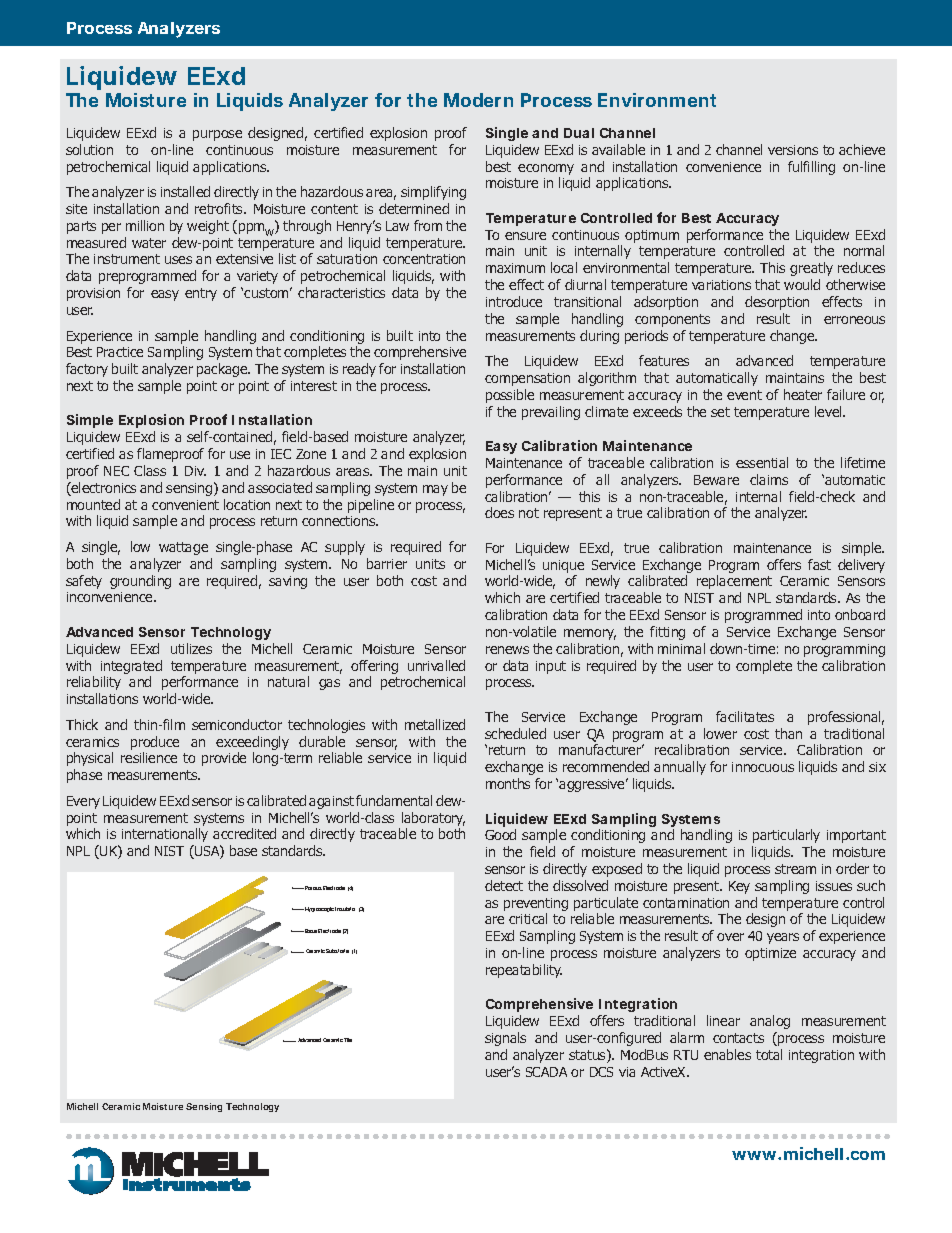 The height and width of the screenshot is (1233, 952). I want to click on purpose, so click(217, 135).
